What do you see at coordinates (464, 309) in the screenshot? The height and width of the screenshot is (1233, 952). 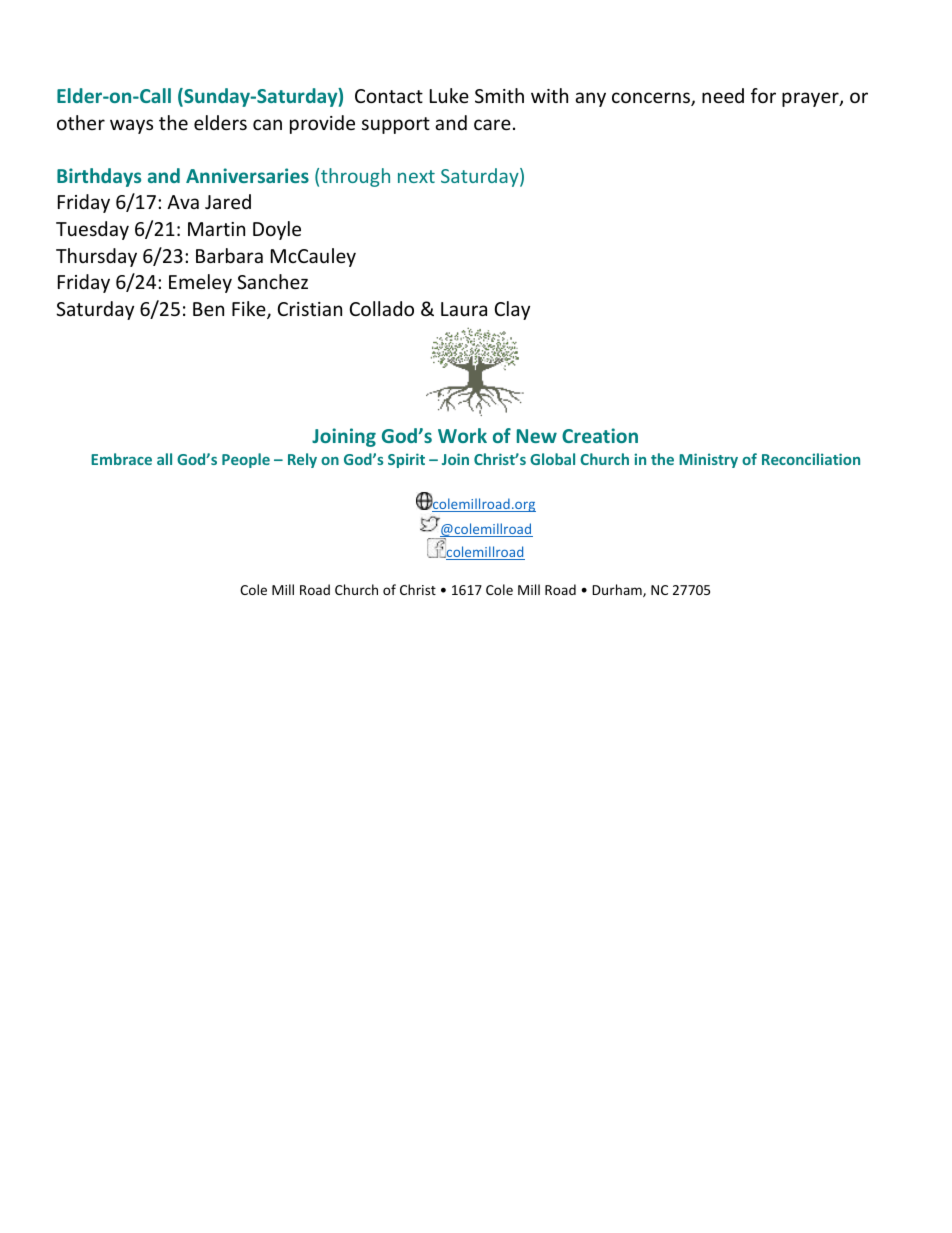 I see `Laura` at bounding box center [464, 309].
